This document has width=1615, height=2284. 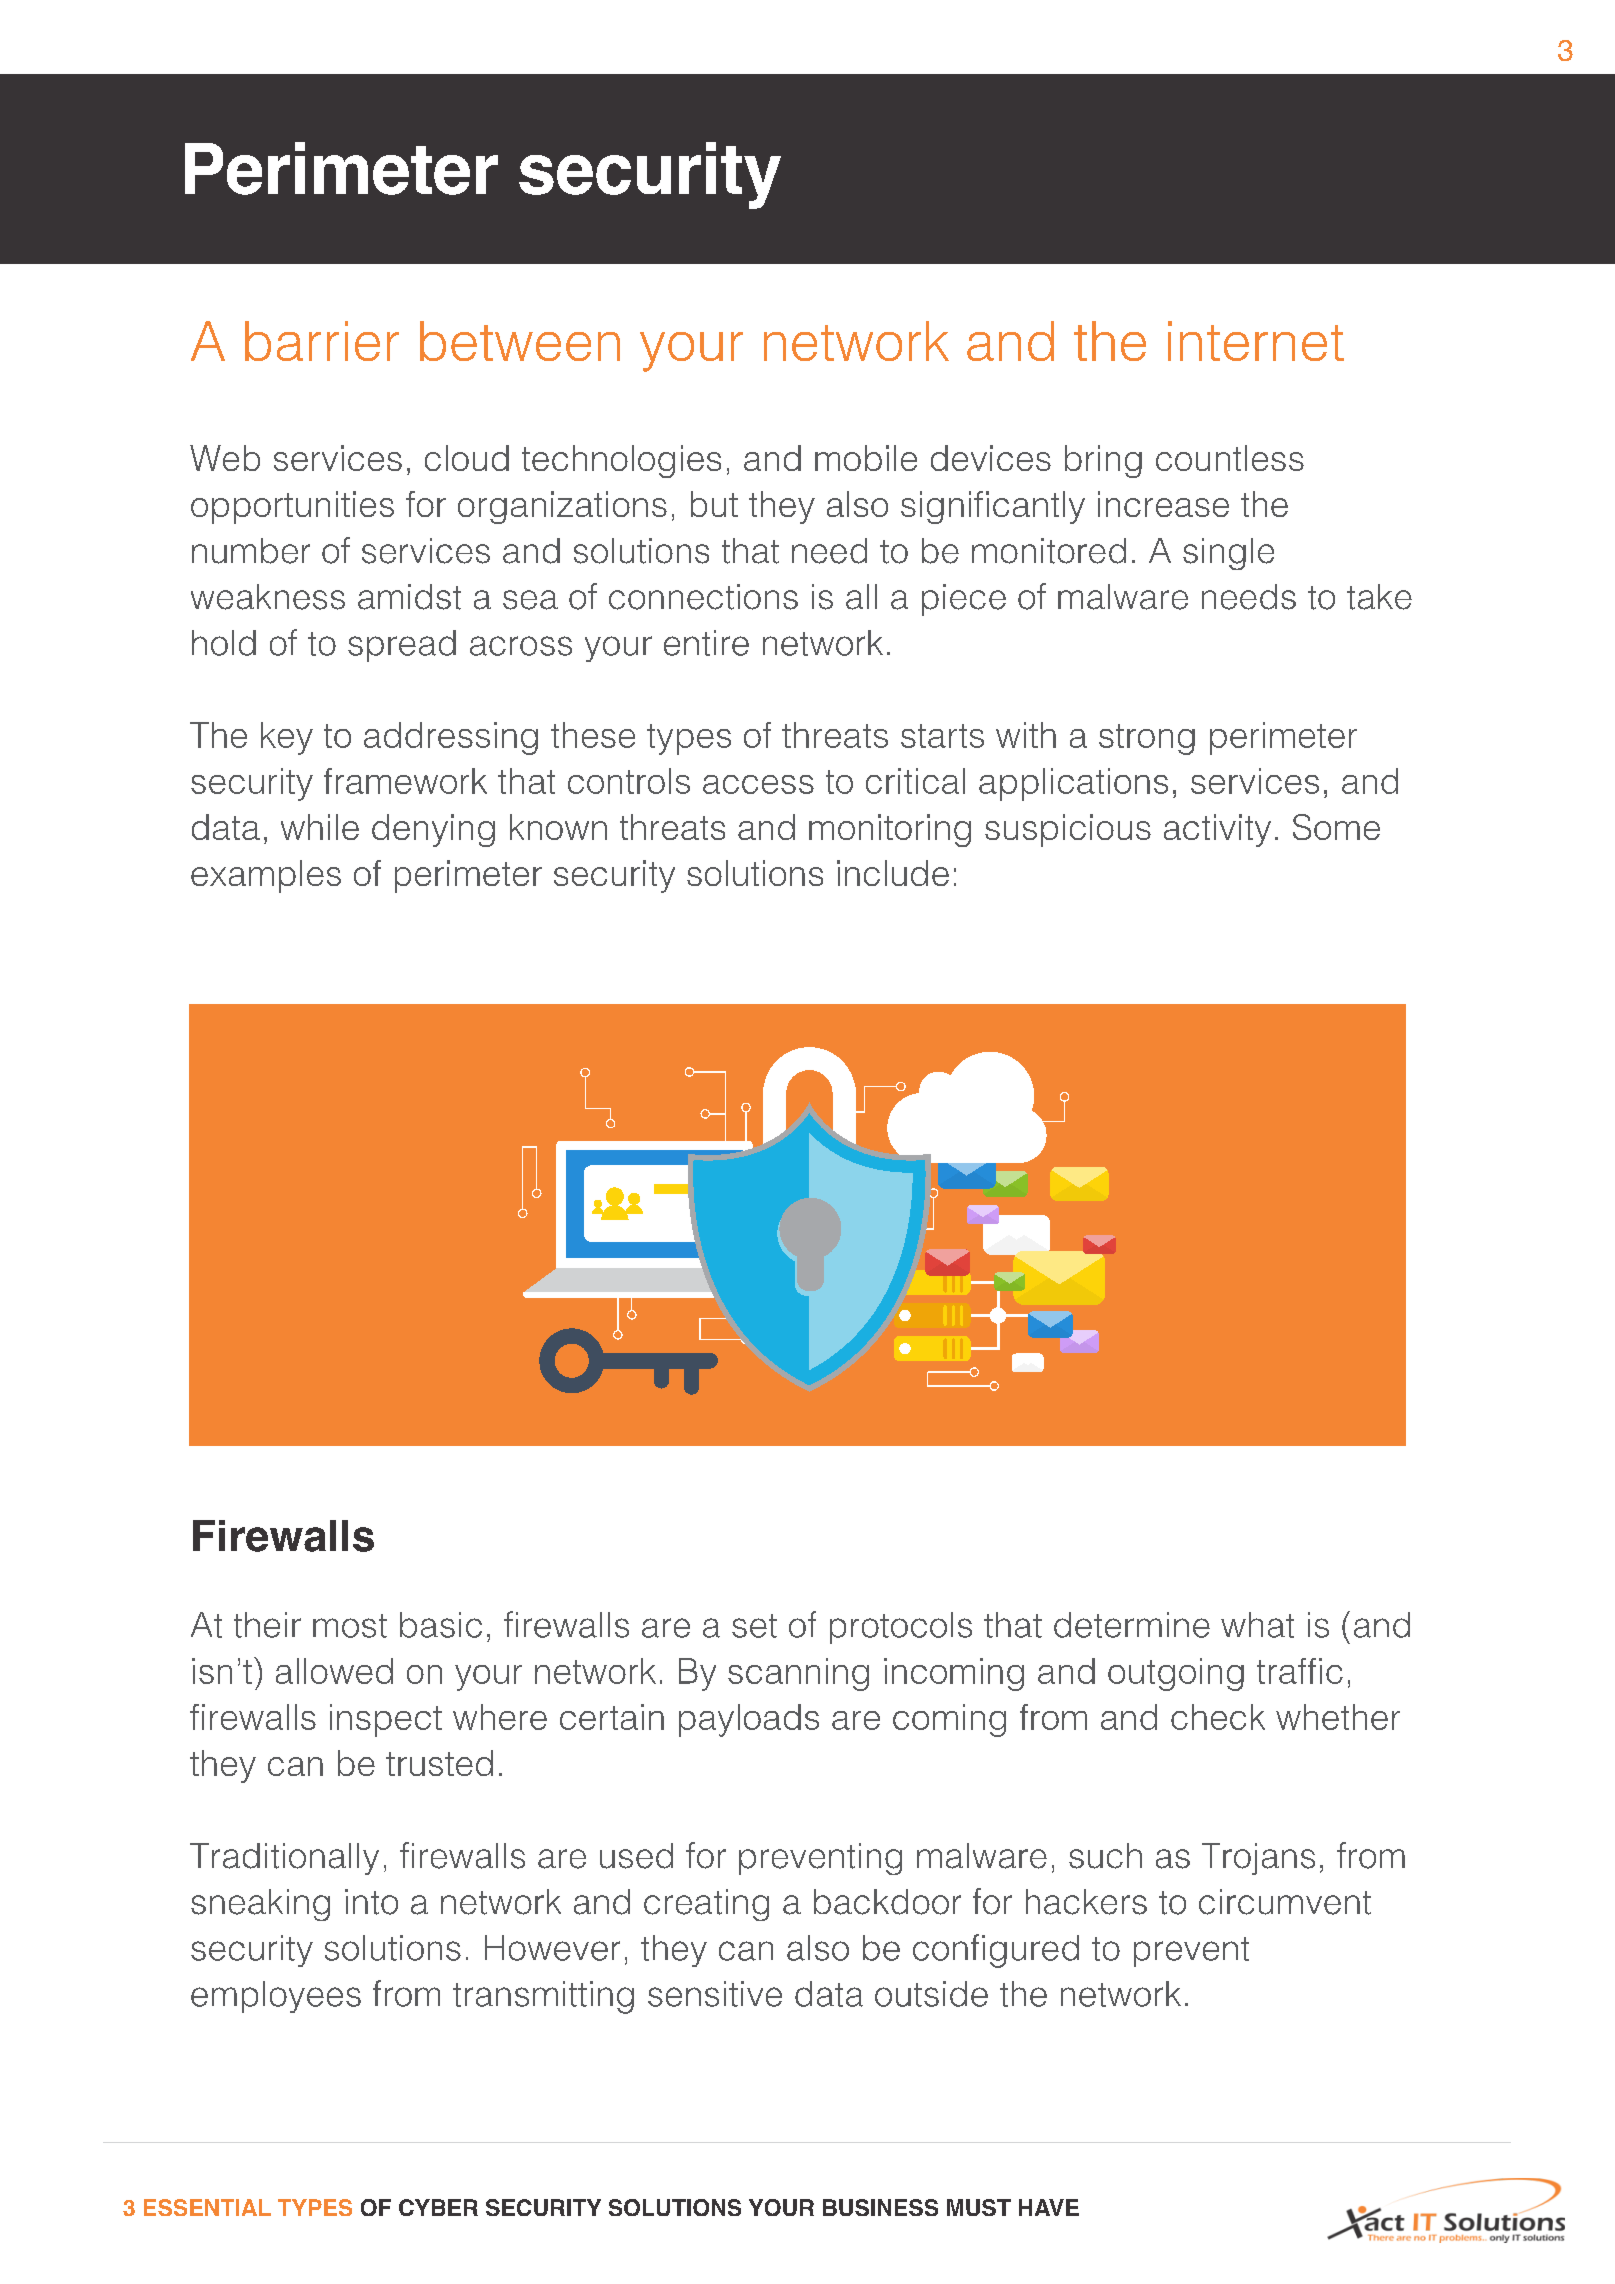 What do you see at coordinates (880, 2207) in the document?
I see `BUSINESS` at bounding box center [880, 2207].
